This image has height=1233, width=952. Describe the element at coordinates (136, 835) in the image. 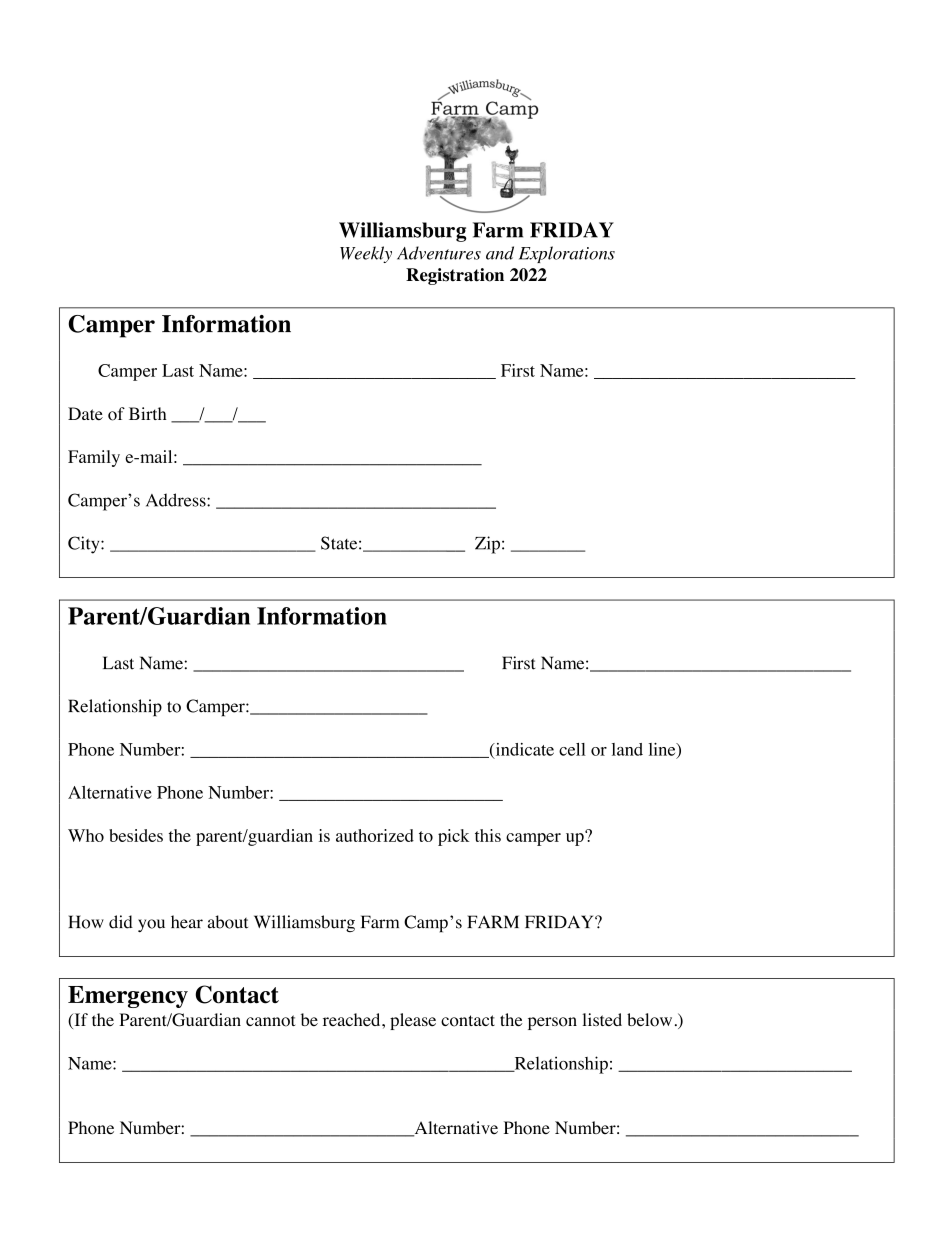

I see `besides` at that location.
